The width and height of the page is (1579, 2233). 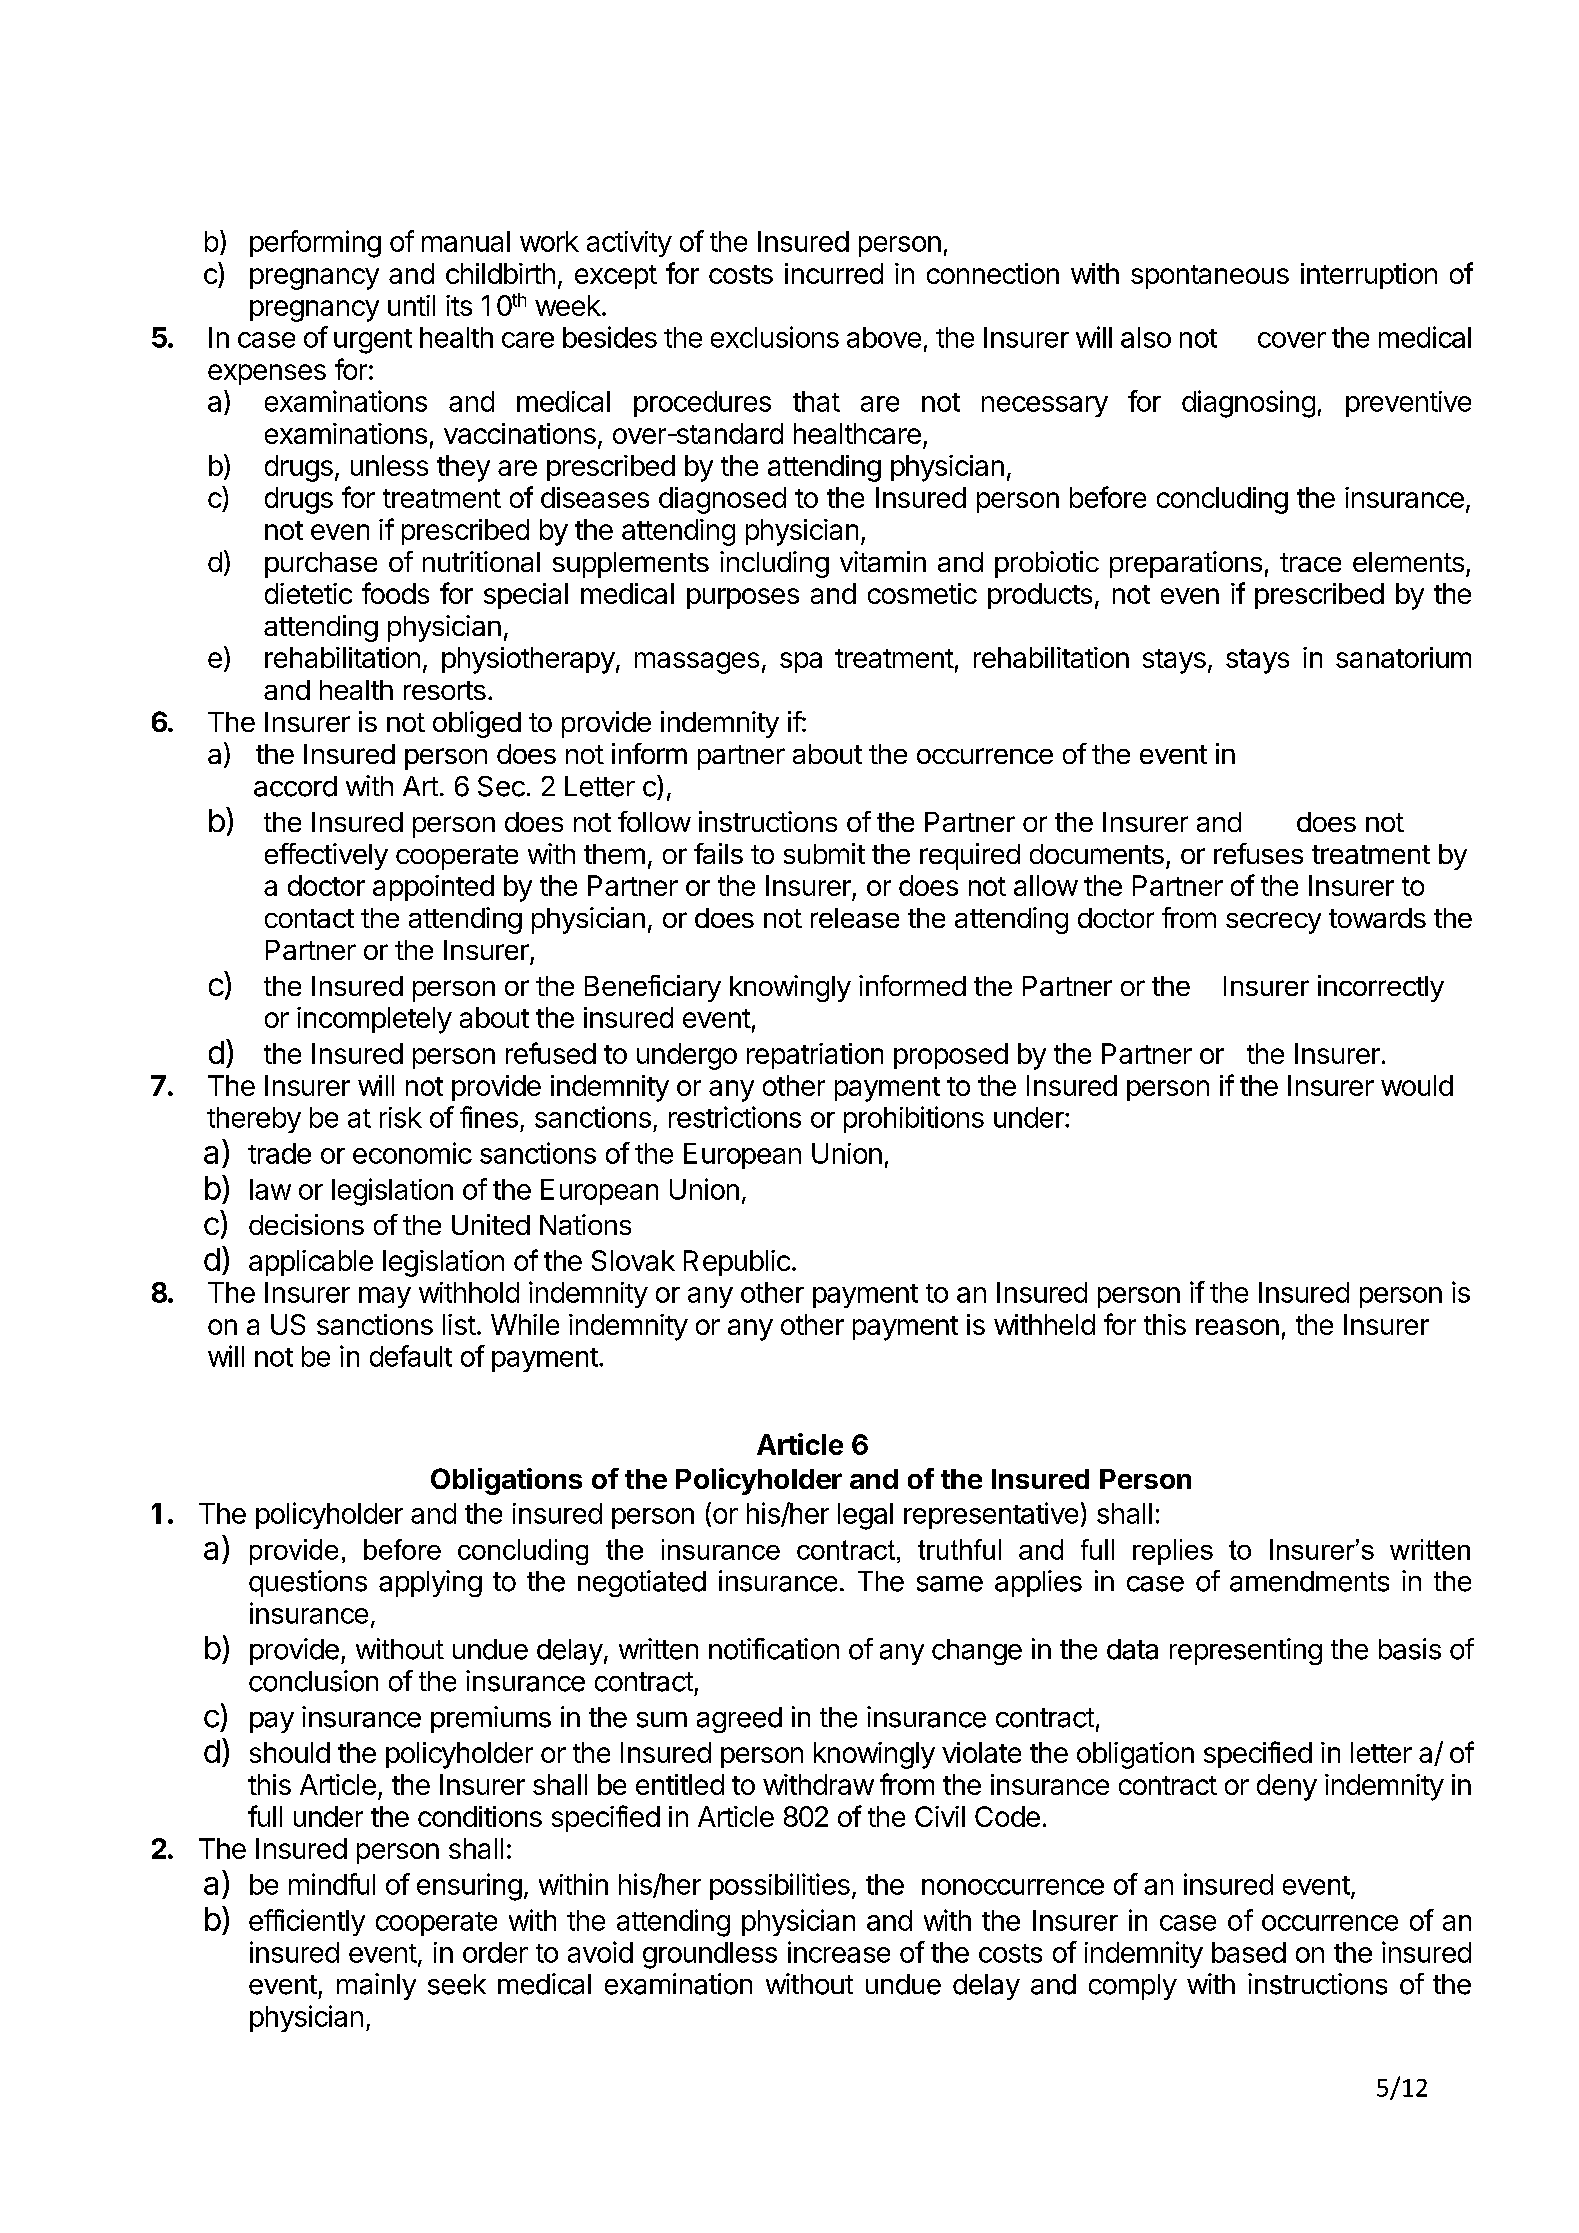 I want to click on until, so click(x=411, y=305).
